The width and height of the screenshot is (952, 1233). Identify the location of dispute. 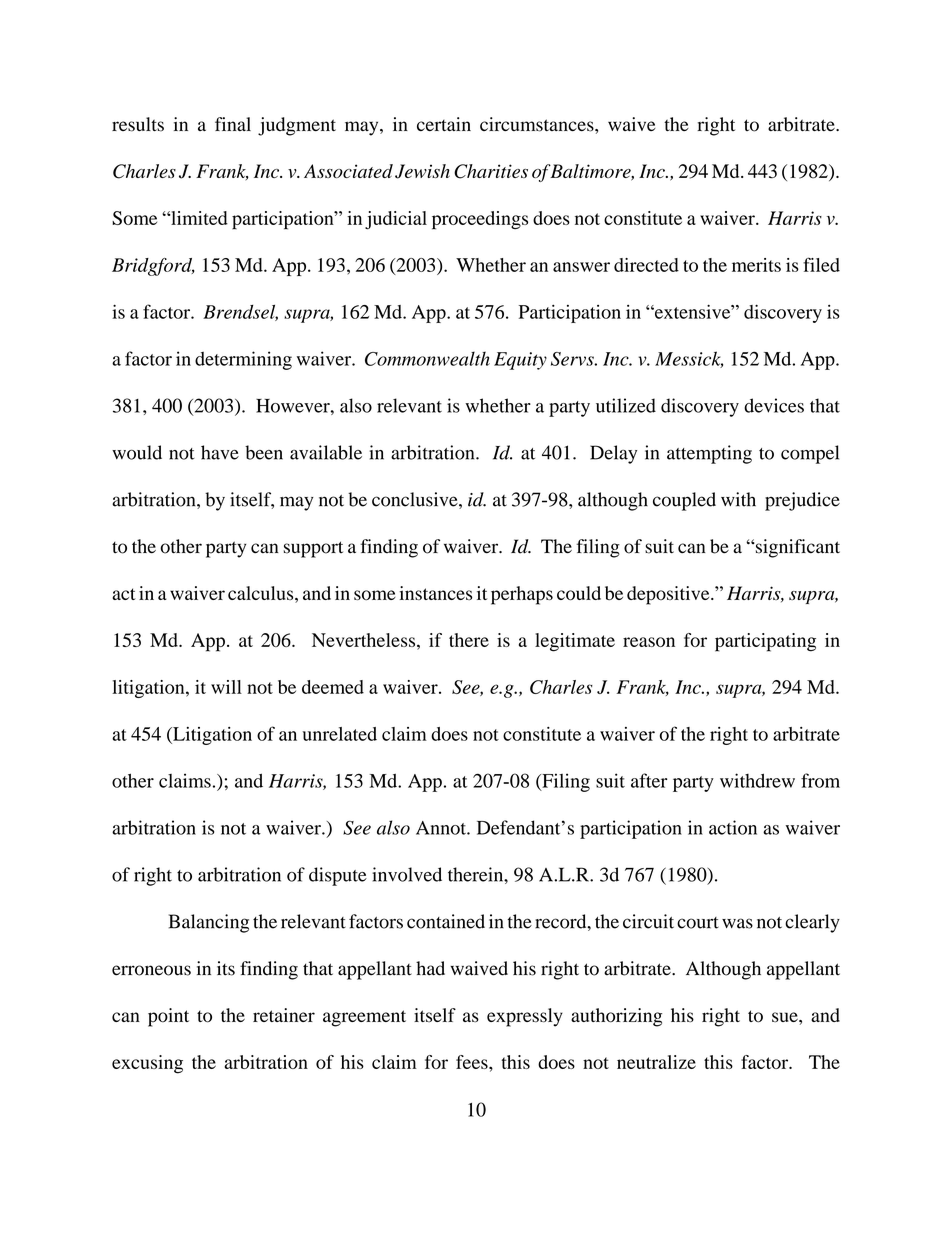
(338, 876).
